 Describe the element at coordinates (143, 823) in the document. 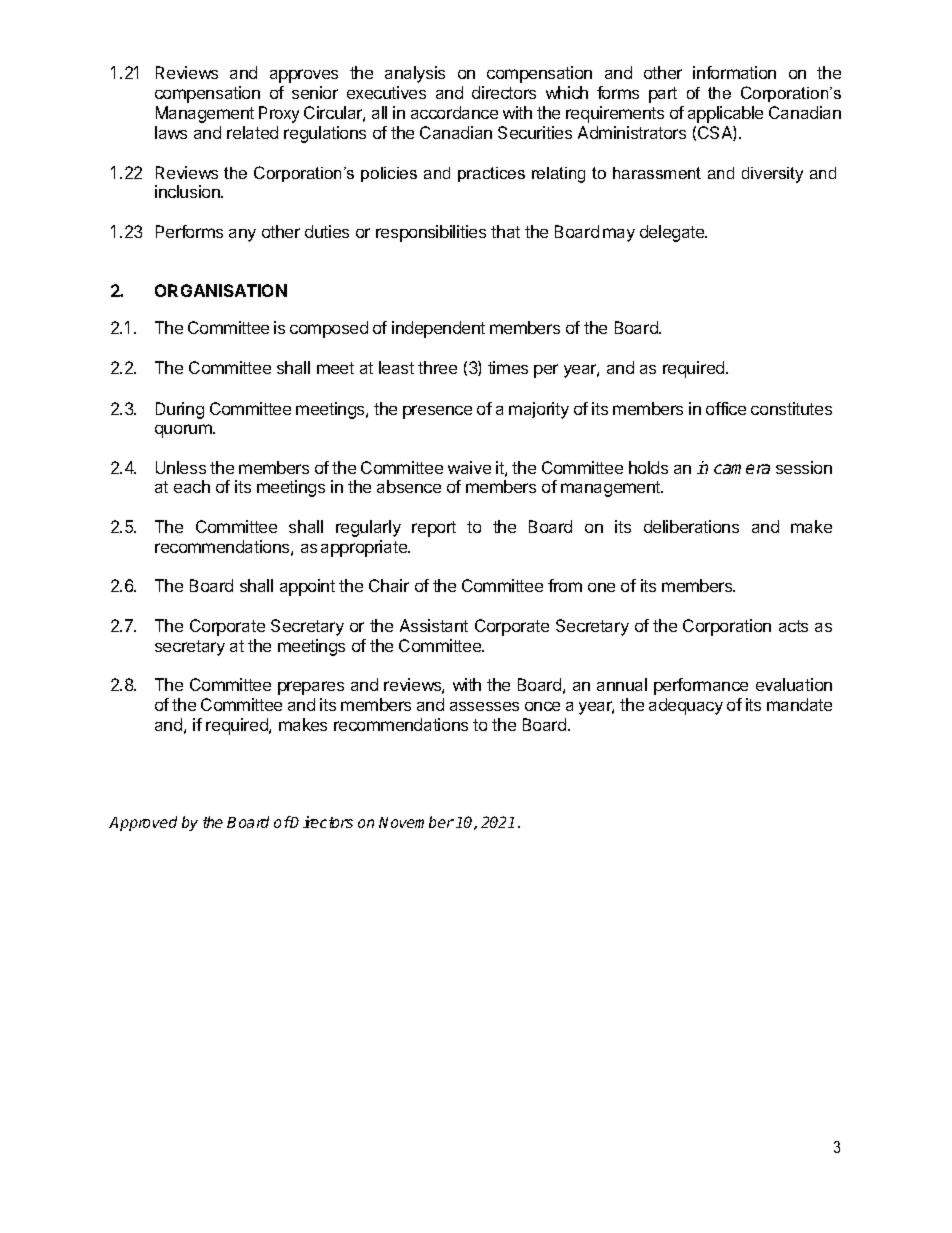

I see `Approved` at that location.
